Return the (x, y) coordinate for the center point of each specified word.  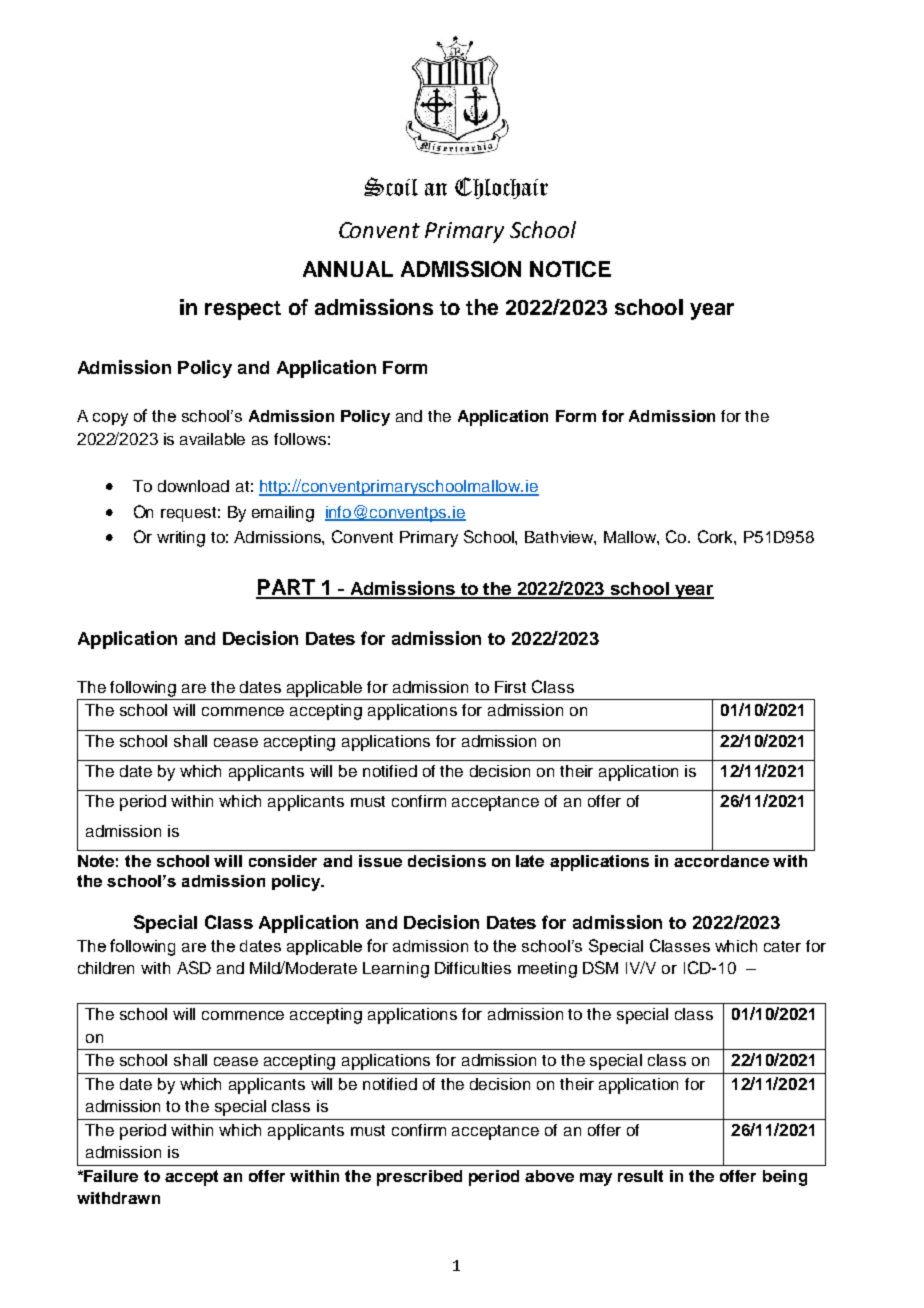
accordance (721, 861)
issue (380, 861)
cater (782, 946)
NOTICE (570, 269)
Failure (111, 1176)
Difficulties (473, 968)
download (193, 486)
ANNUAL (348, 269)
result (640, 1176)
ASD (194, 967)
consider (283, 861)
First (510, 687)
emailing (283, 514)
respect (243, 310)
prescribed (419, 1178)
